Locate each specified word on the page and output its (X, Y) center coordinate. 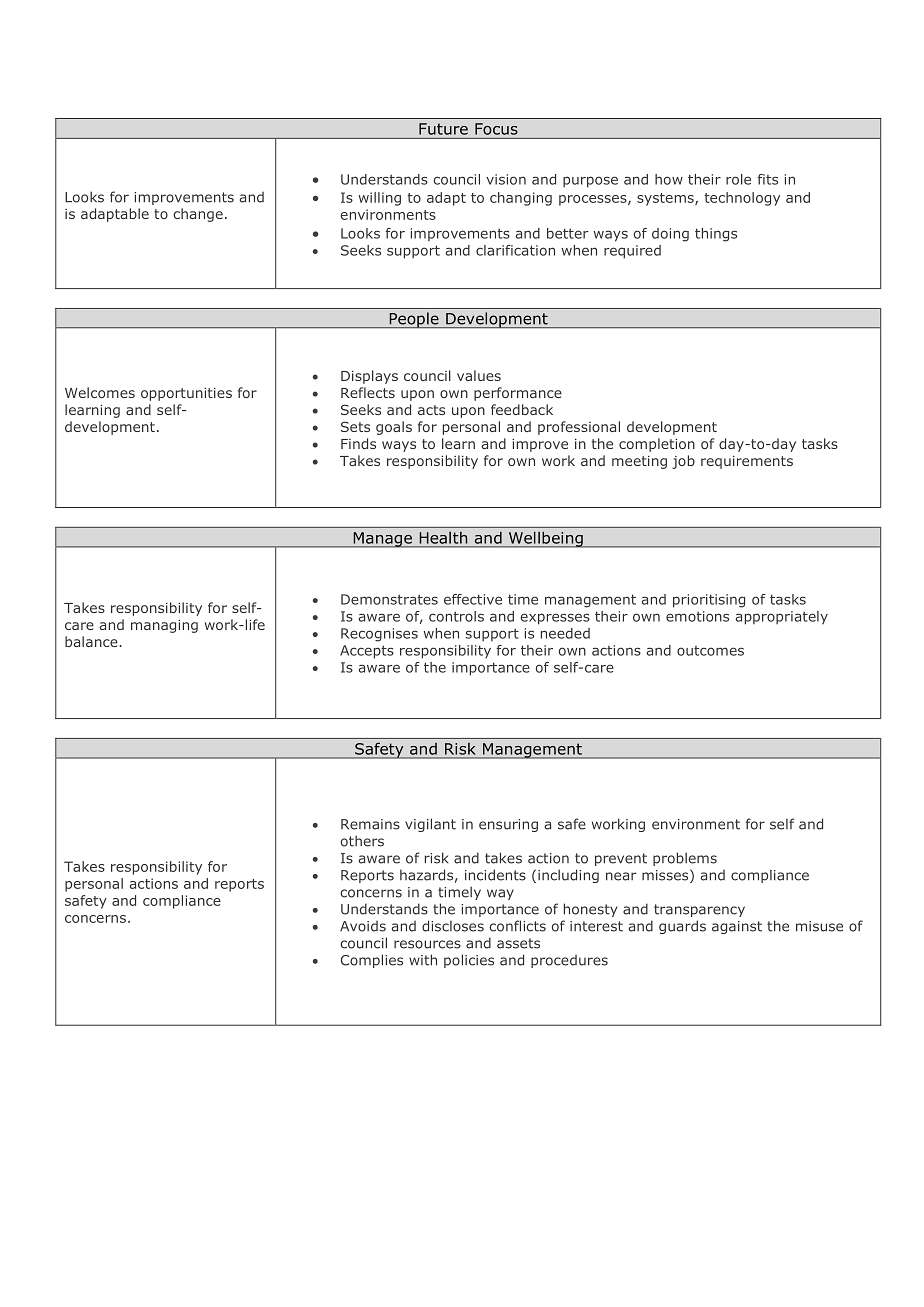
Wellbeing (545, 539)
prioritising (709, 601)
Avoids (363, 926)
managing (164, 626)
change (198, 215)
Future (443, 129)
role (738, 179)
